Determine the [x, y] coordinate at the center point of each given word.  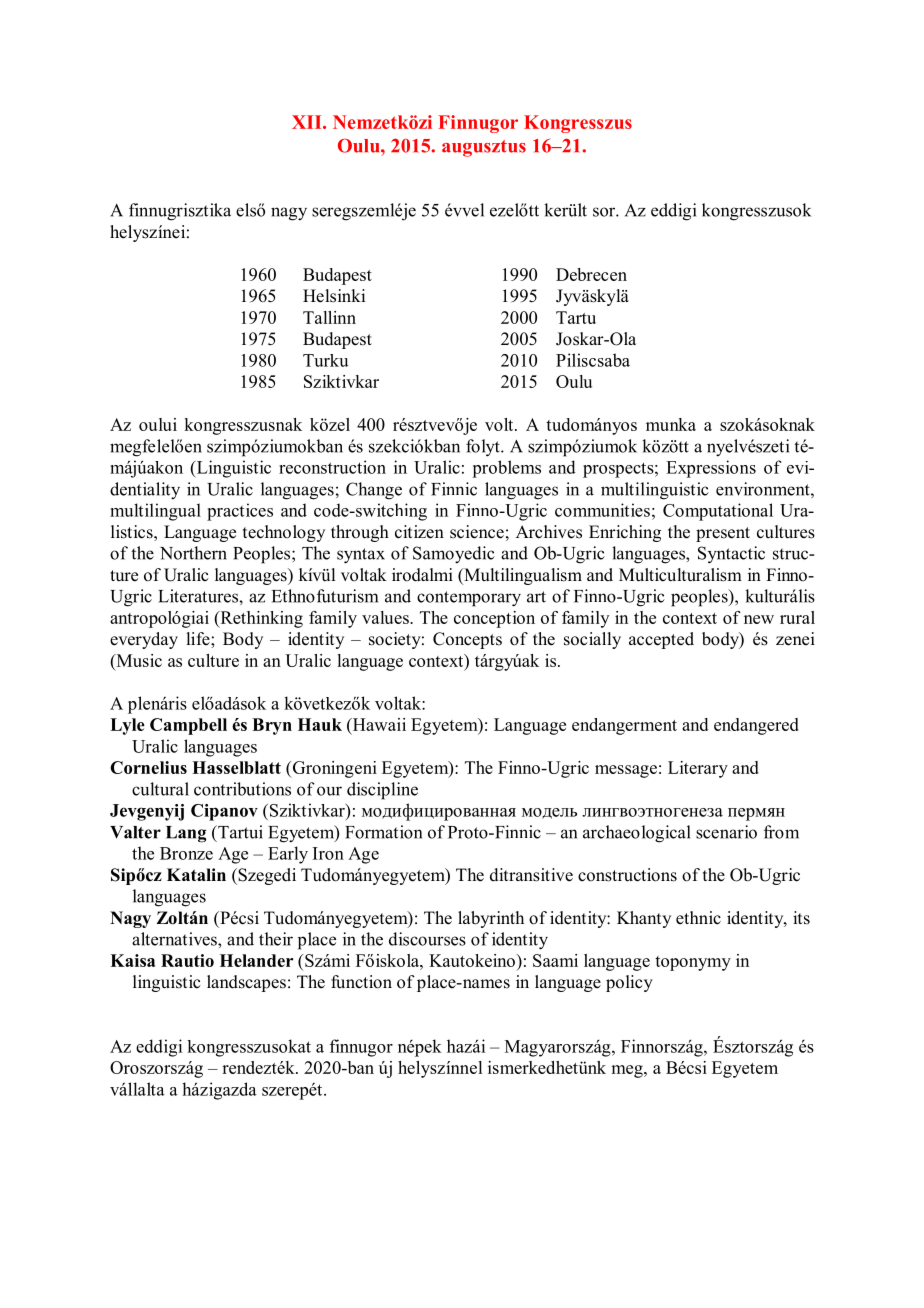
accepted [661, 640]
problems [506, 469]
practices [240, 512]
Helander [256, 960]
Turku [325, 360]
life [199, 639]
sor [605, 212]
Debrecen [591, 274]
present [723, 534]
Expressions [711, 469]
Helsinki [334, 296]
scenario [726, 832]
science [477, 532]
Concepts [467, 640]
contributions [242, 789]
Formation [383, 832]
